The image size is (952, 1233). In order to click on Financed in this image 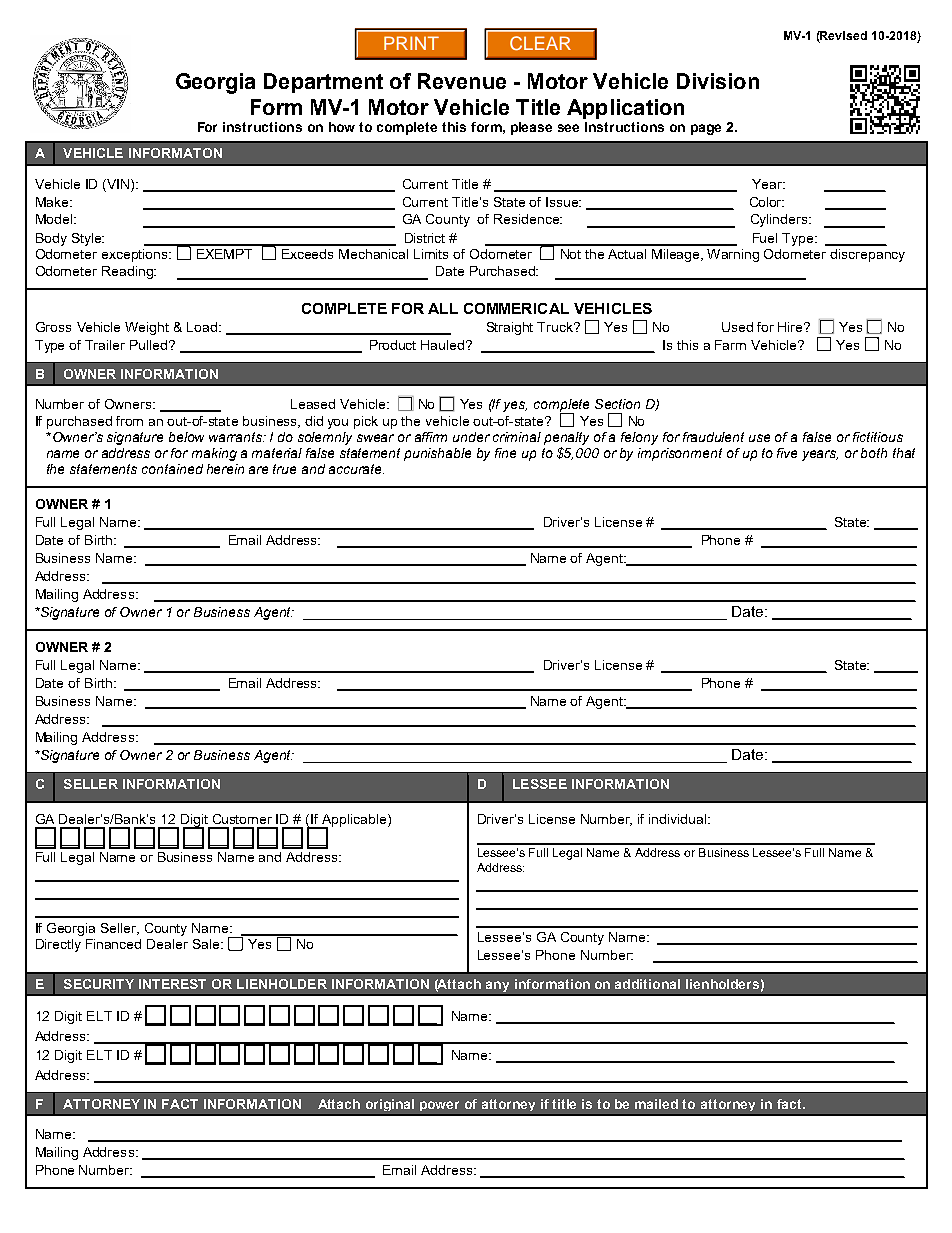, I will do `click(113, 944)`.
